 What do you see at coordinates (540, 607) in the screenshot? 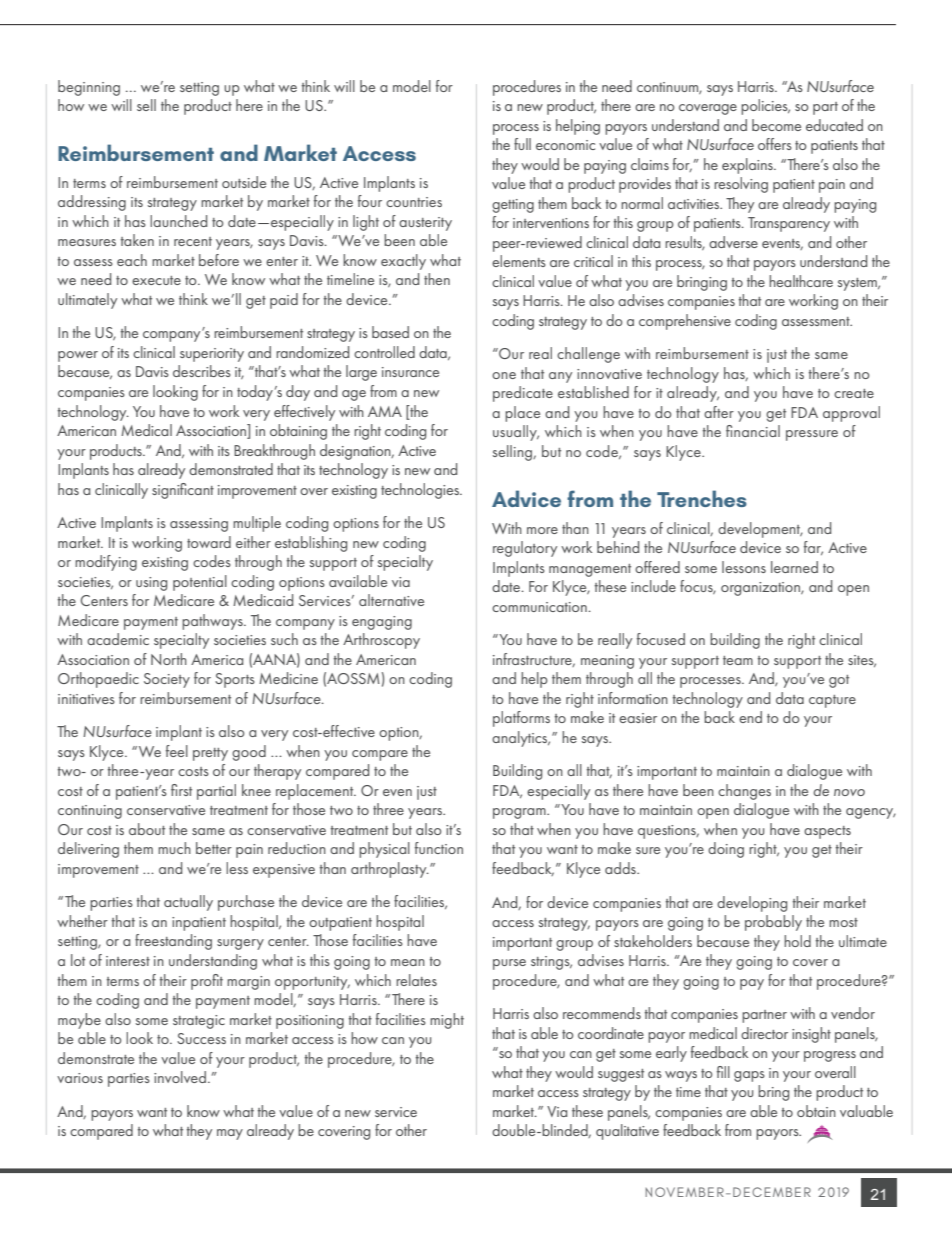
I see `communication` at bounding box center [540, 607].
